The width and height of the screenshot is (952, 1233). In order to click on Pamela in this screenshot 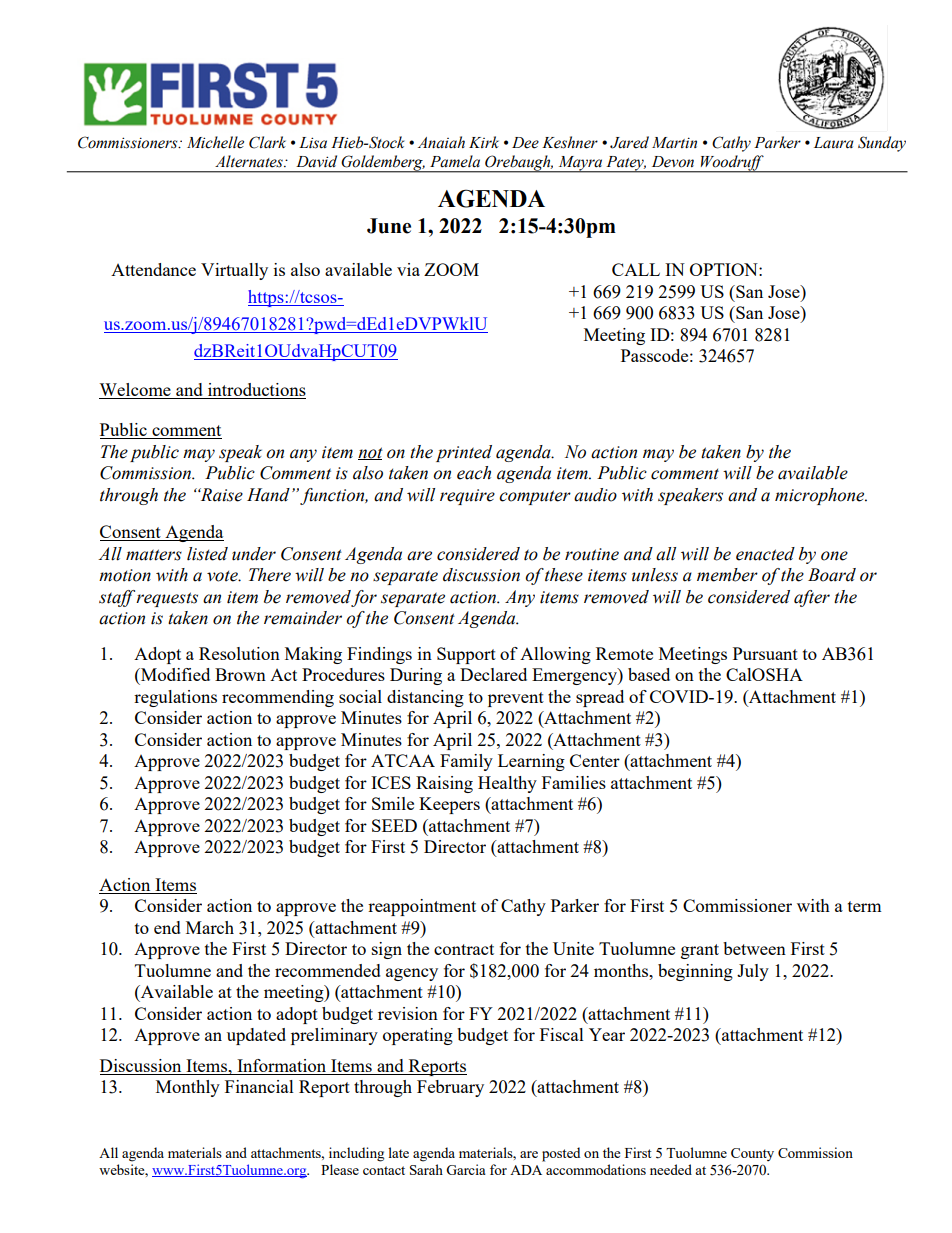, I will do `click(455, 161)`.
